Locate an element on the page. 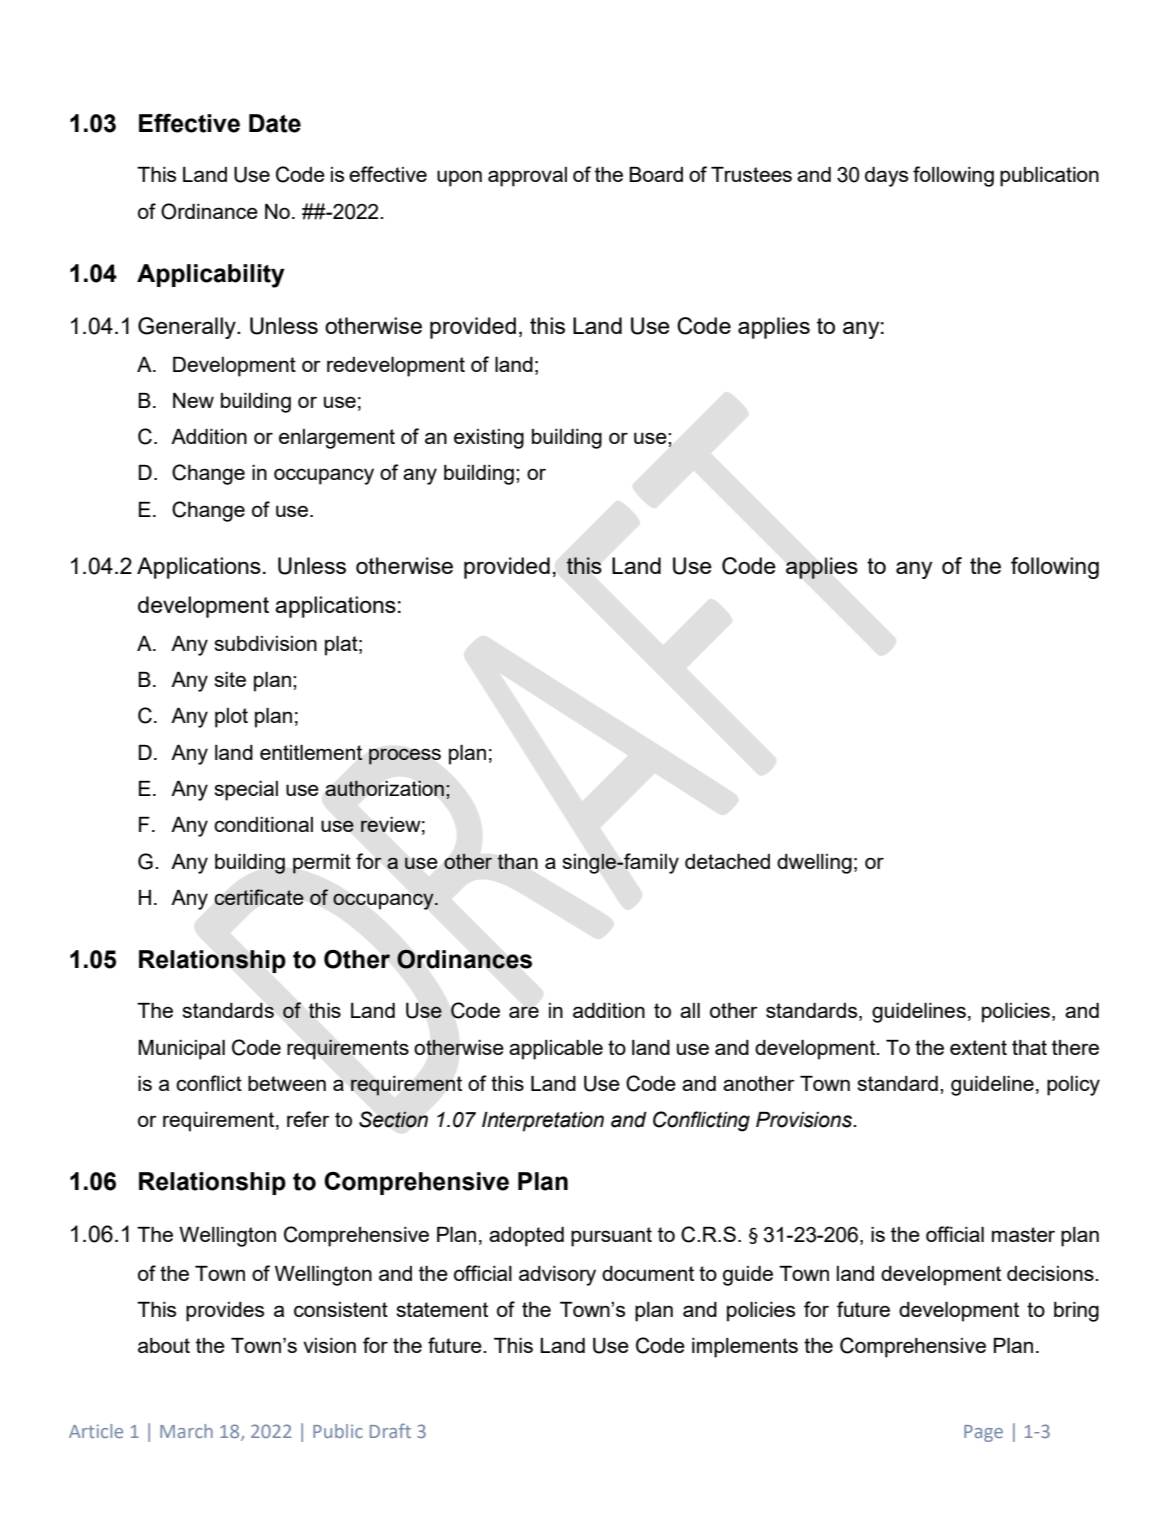 The width and height of the image is (1169, 1513). master is located at coordinates (1023, 1234).
